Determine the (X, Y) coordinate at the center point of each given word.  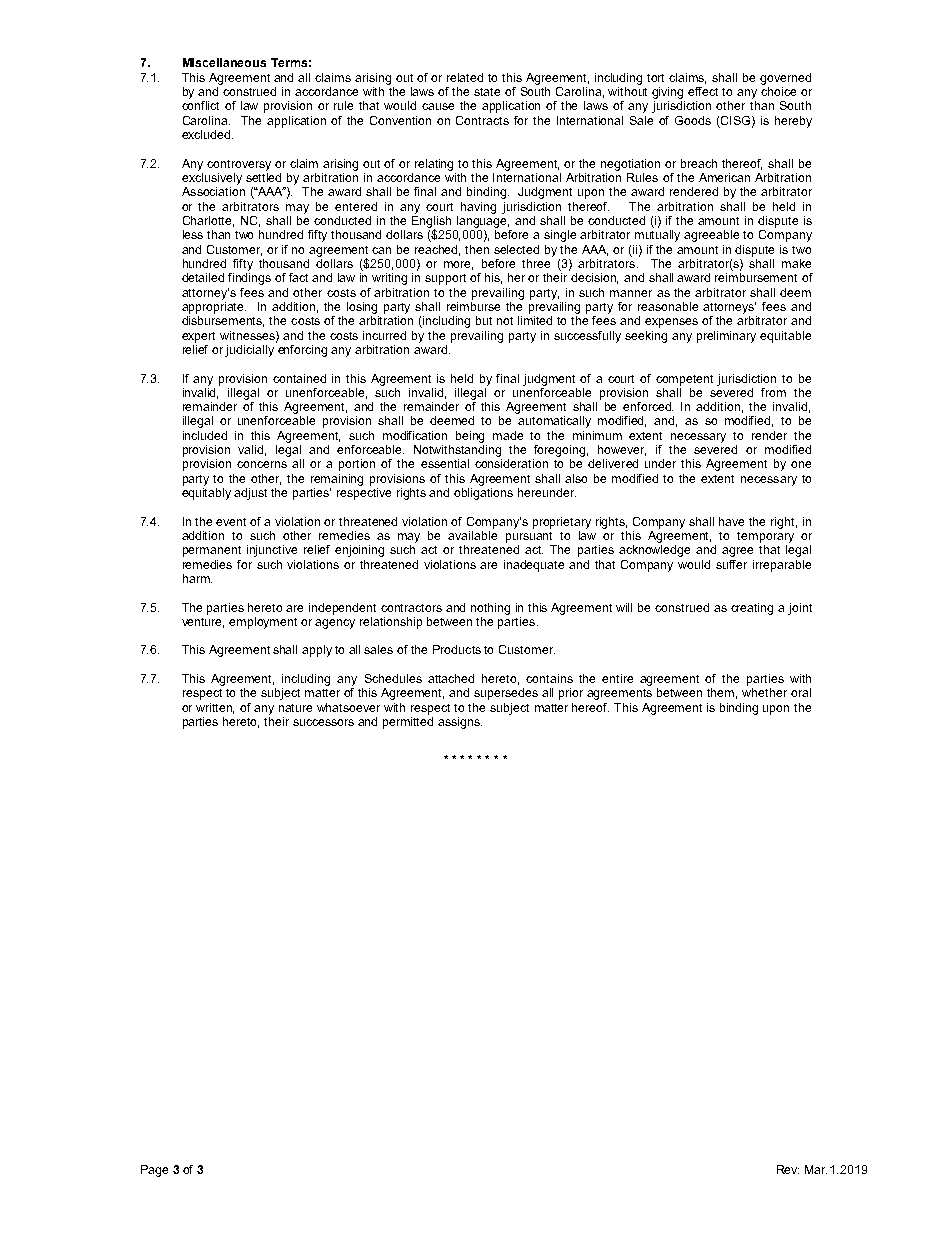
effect (703, 91)
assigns (460, 723)
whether (764, 692)
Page (154, 1171)
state (487, 92)
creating (752, 609)
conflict (200, 105)
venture (203, 623)
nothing (490, 609)
